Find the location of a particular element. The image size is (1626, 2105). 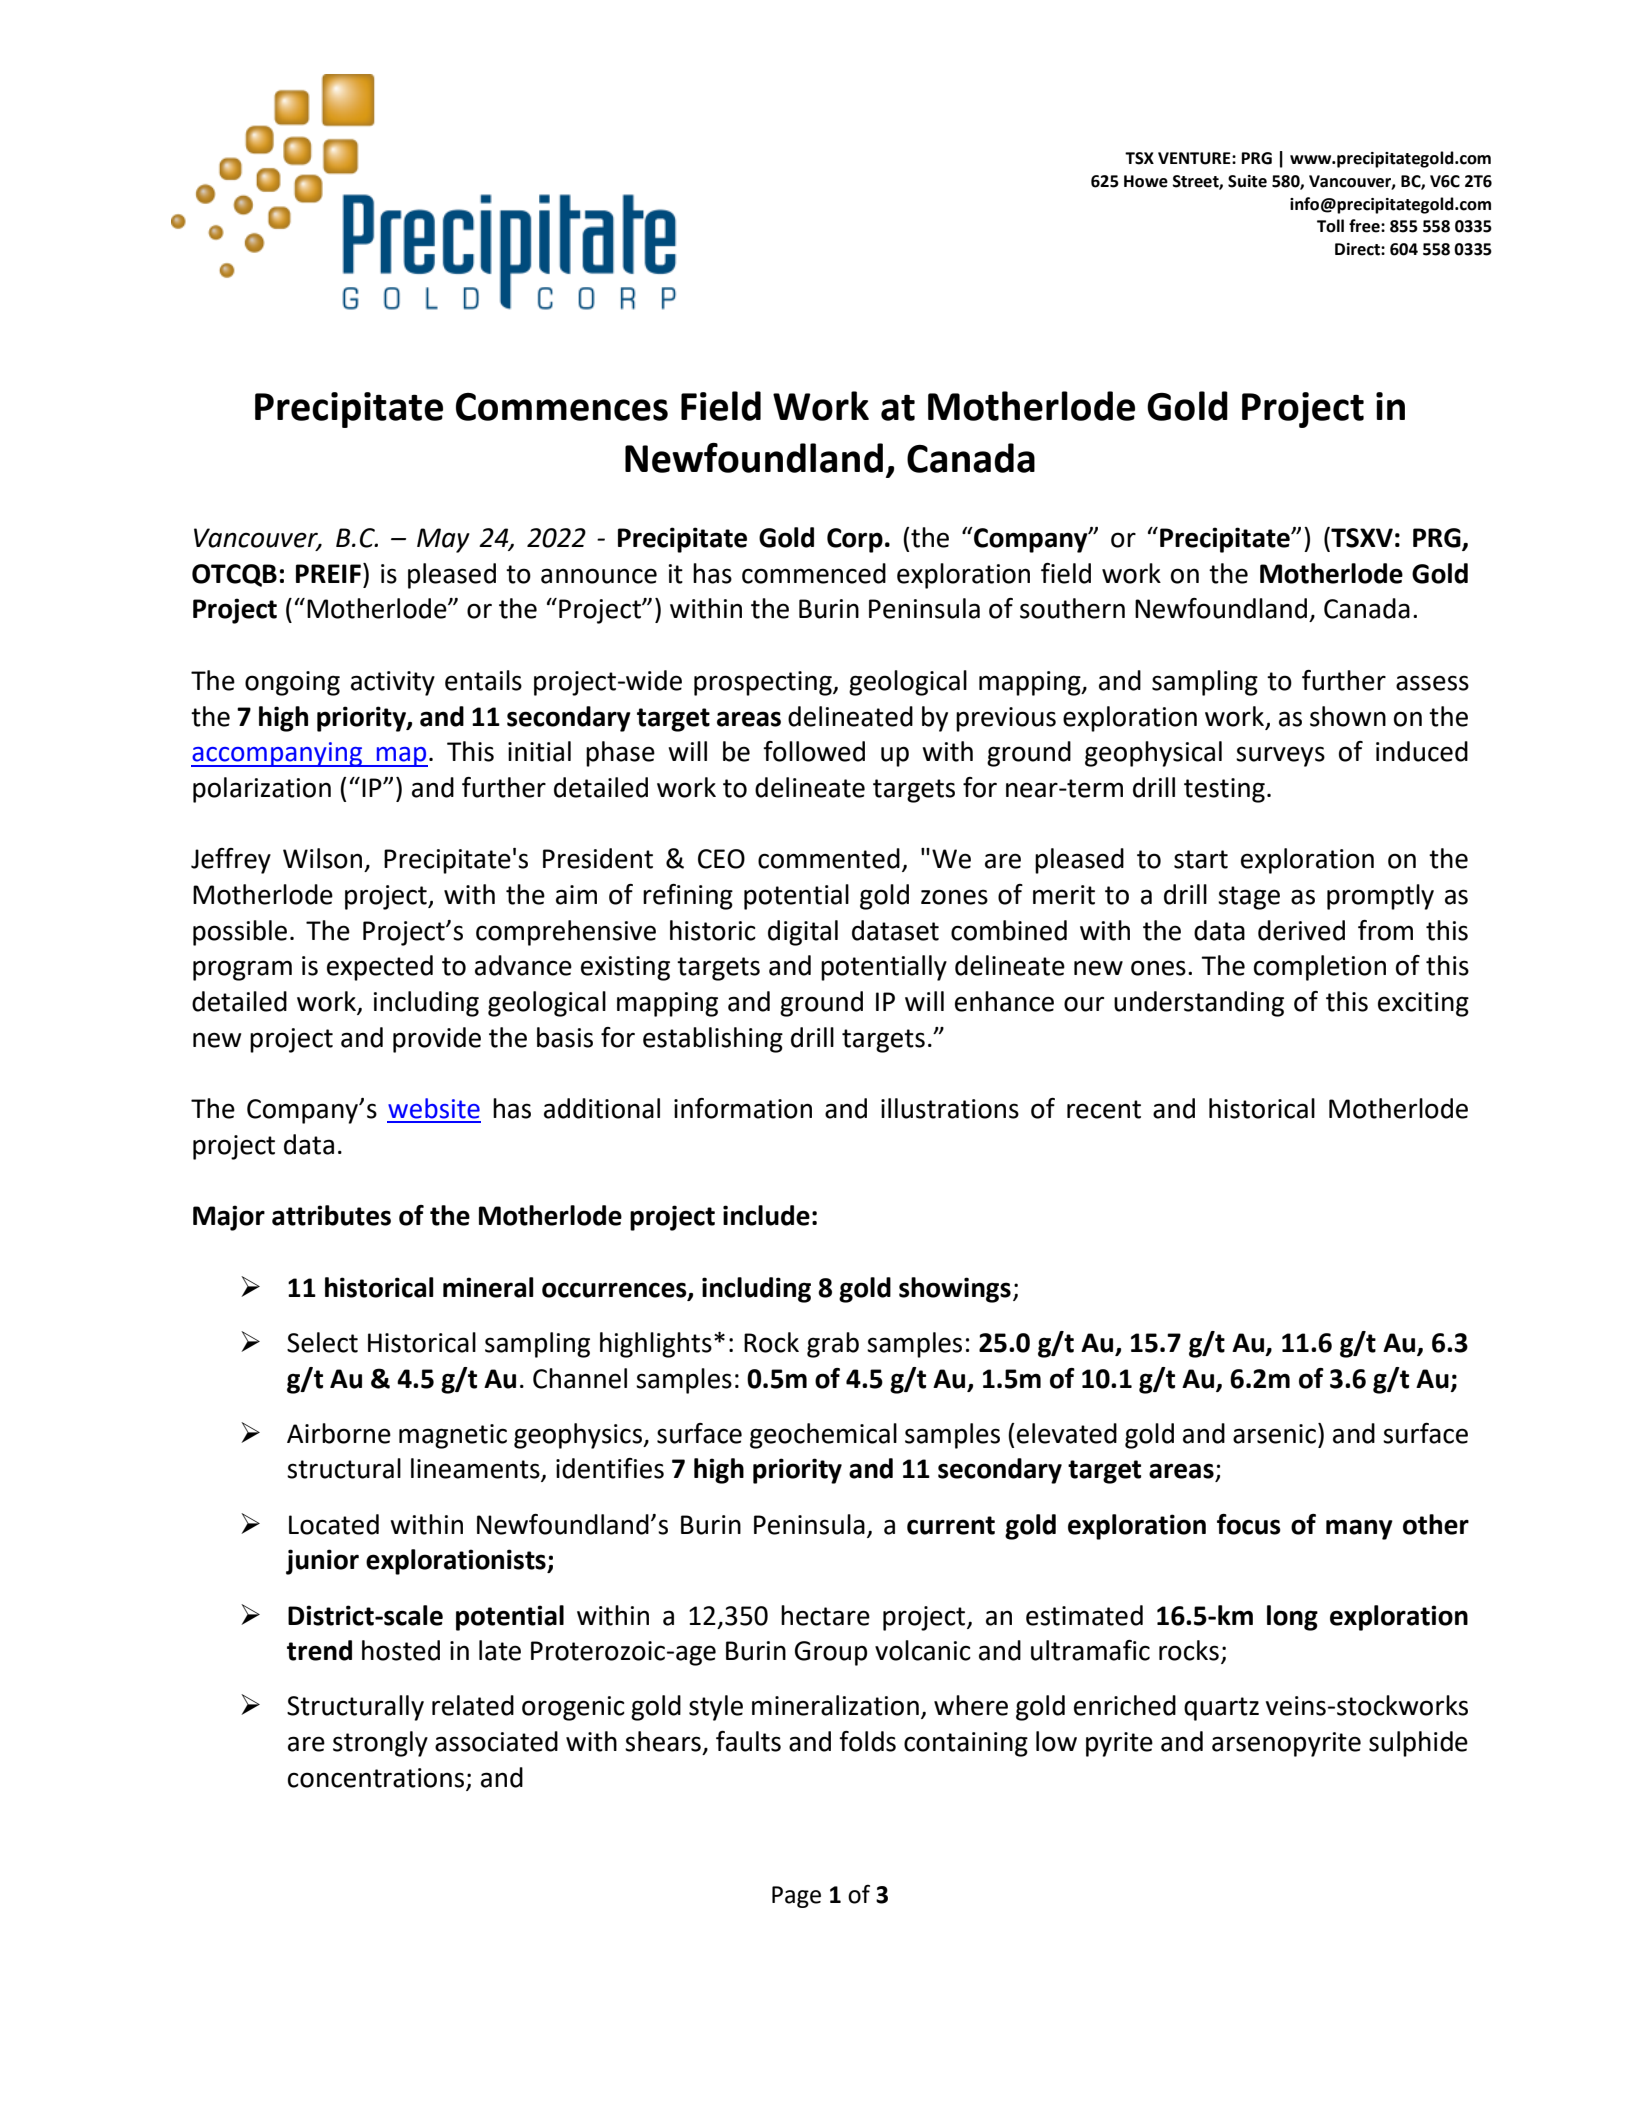

Commences is located at coordinates (562, 407).
